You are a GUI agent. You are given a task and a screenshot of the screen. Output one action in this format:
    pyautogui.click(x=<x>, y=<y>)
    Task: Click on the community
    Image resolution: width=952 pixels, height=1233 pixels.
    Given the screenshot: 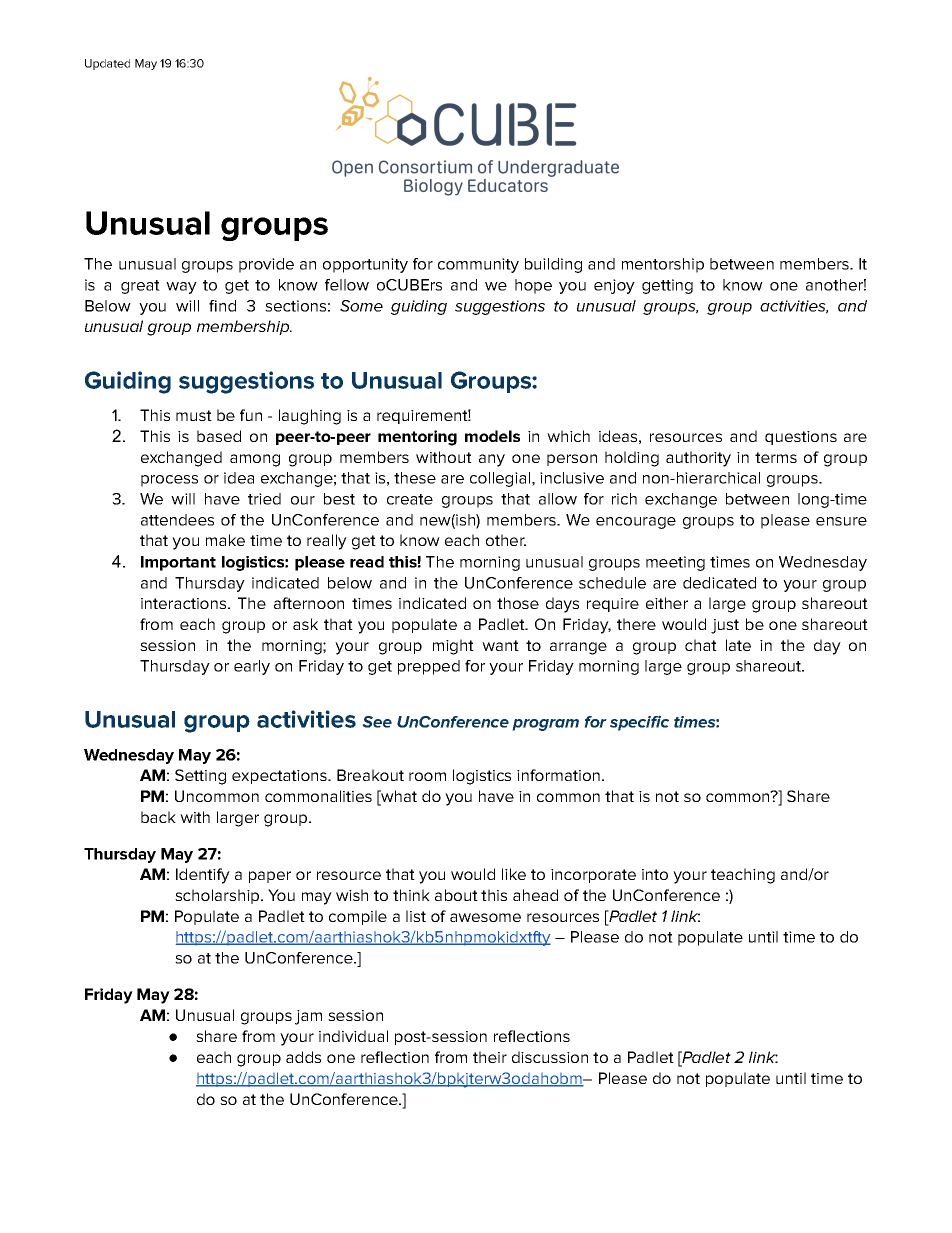 What is the action you would take?
    pyautogui.click(x=478, y=265)
